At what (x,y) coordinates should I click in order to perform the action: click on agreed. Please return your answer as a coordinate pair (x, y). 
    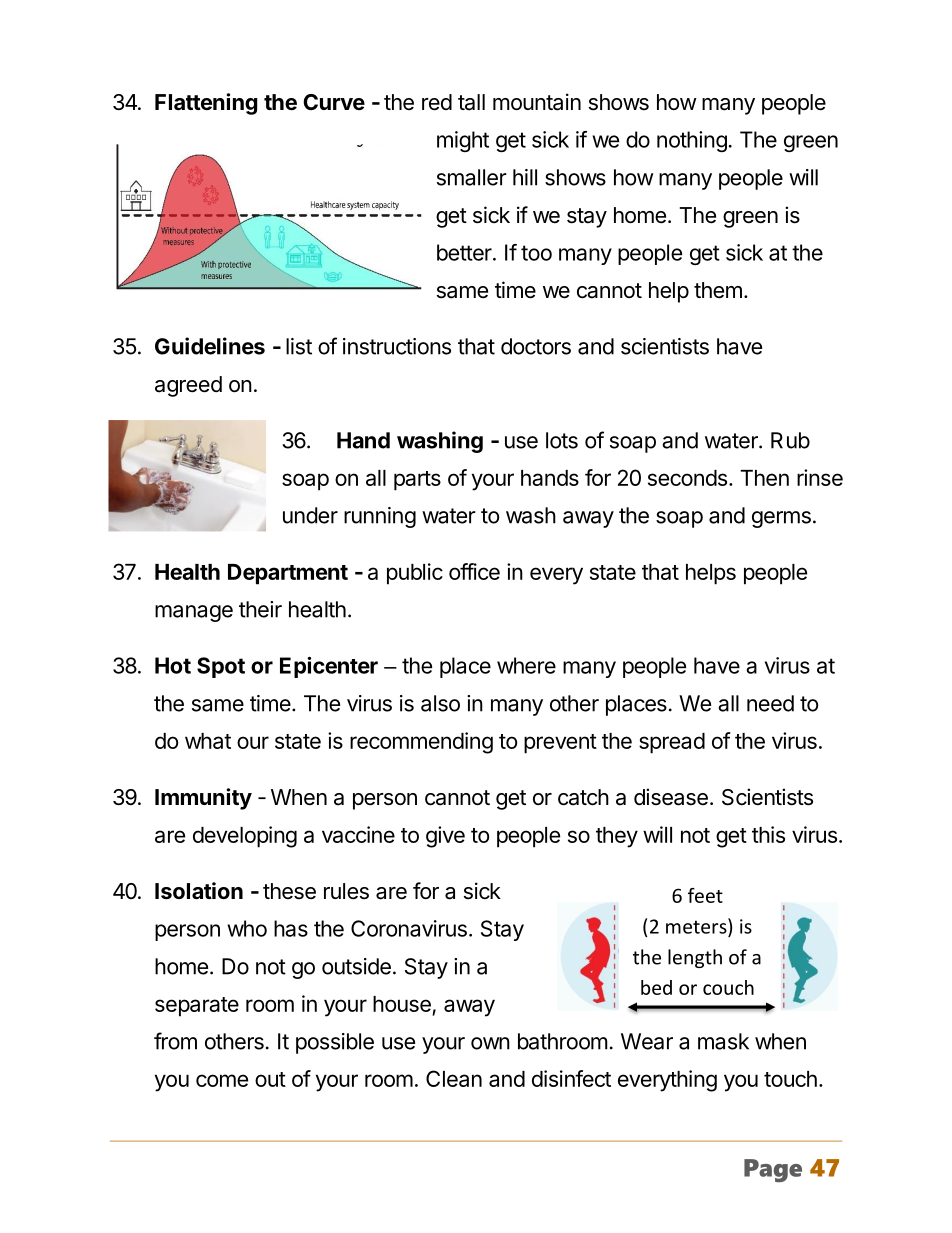
    Looking at the image, I should click on (188, 386).
